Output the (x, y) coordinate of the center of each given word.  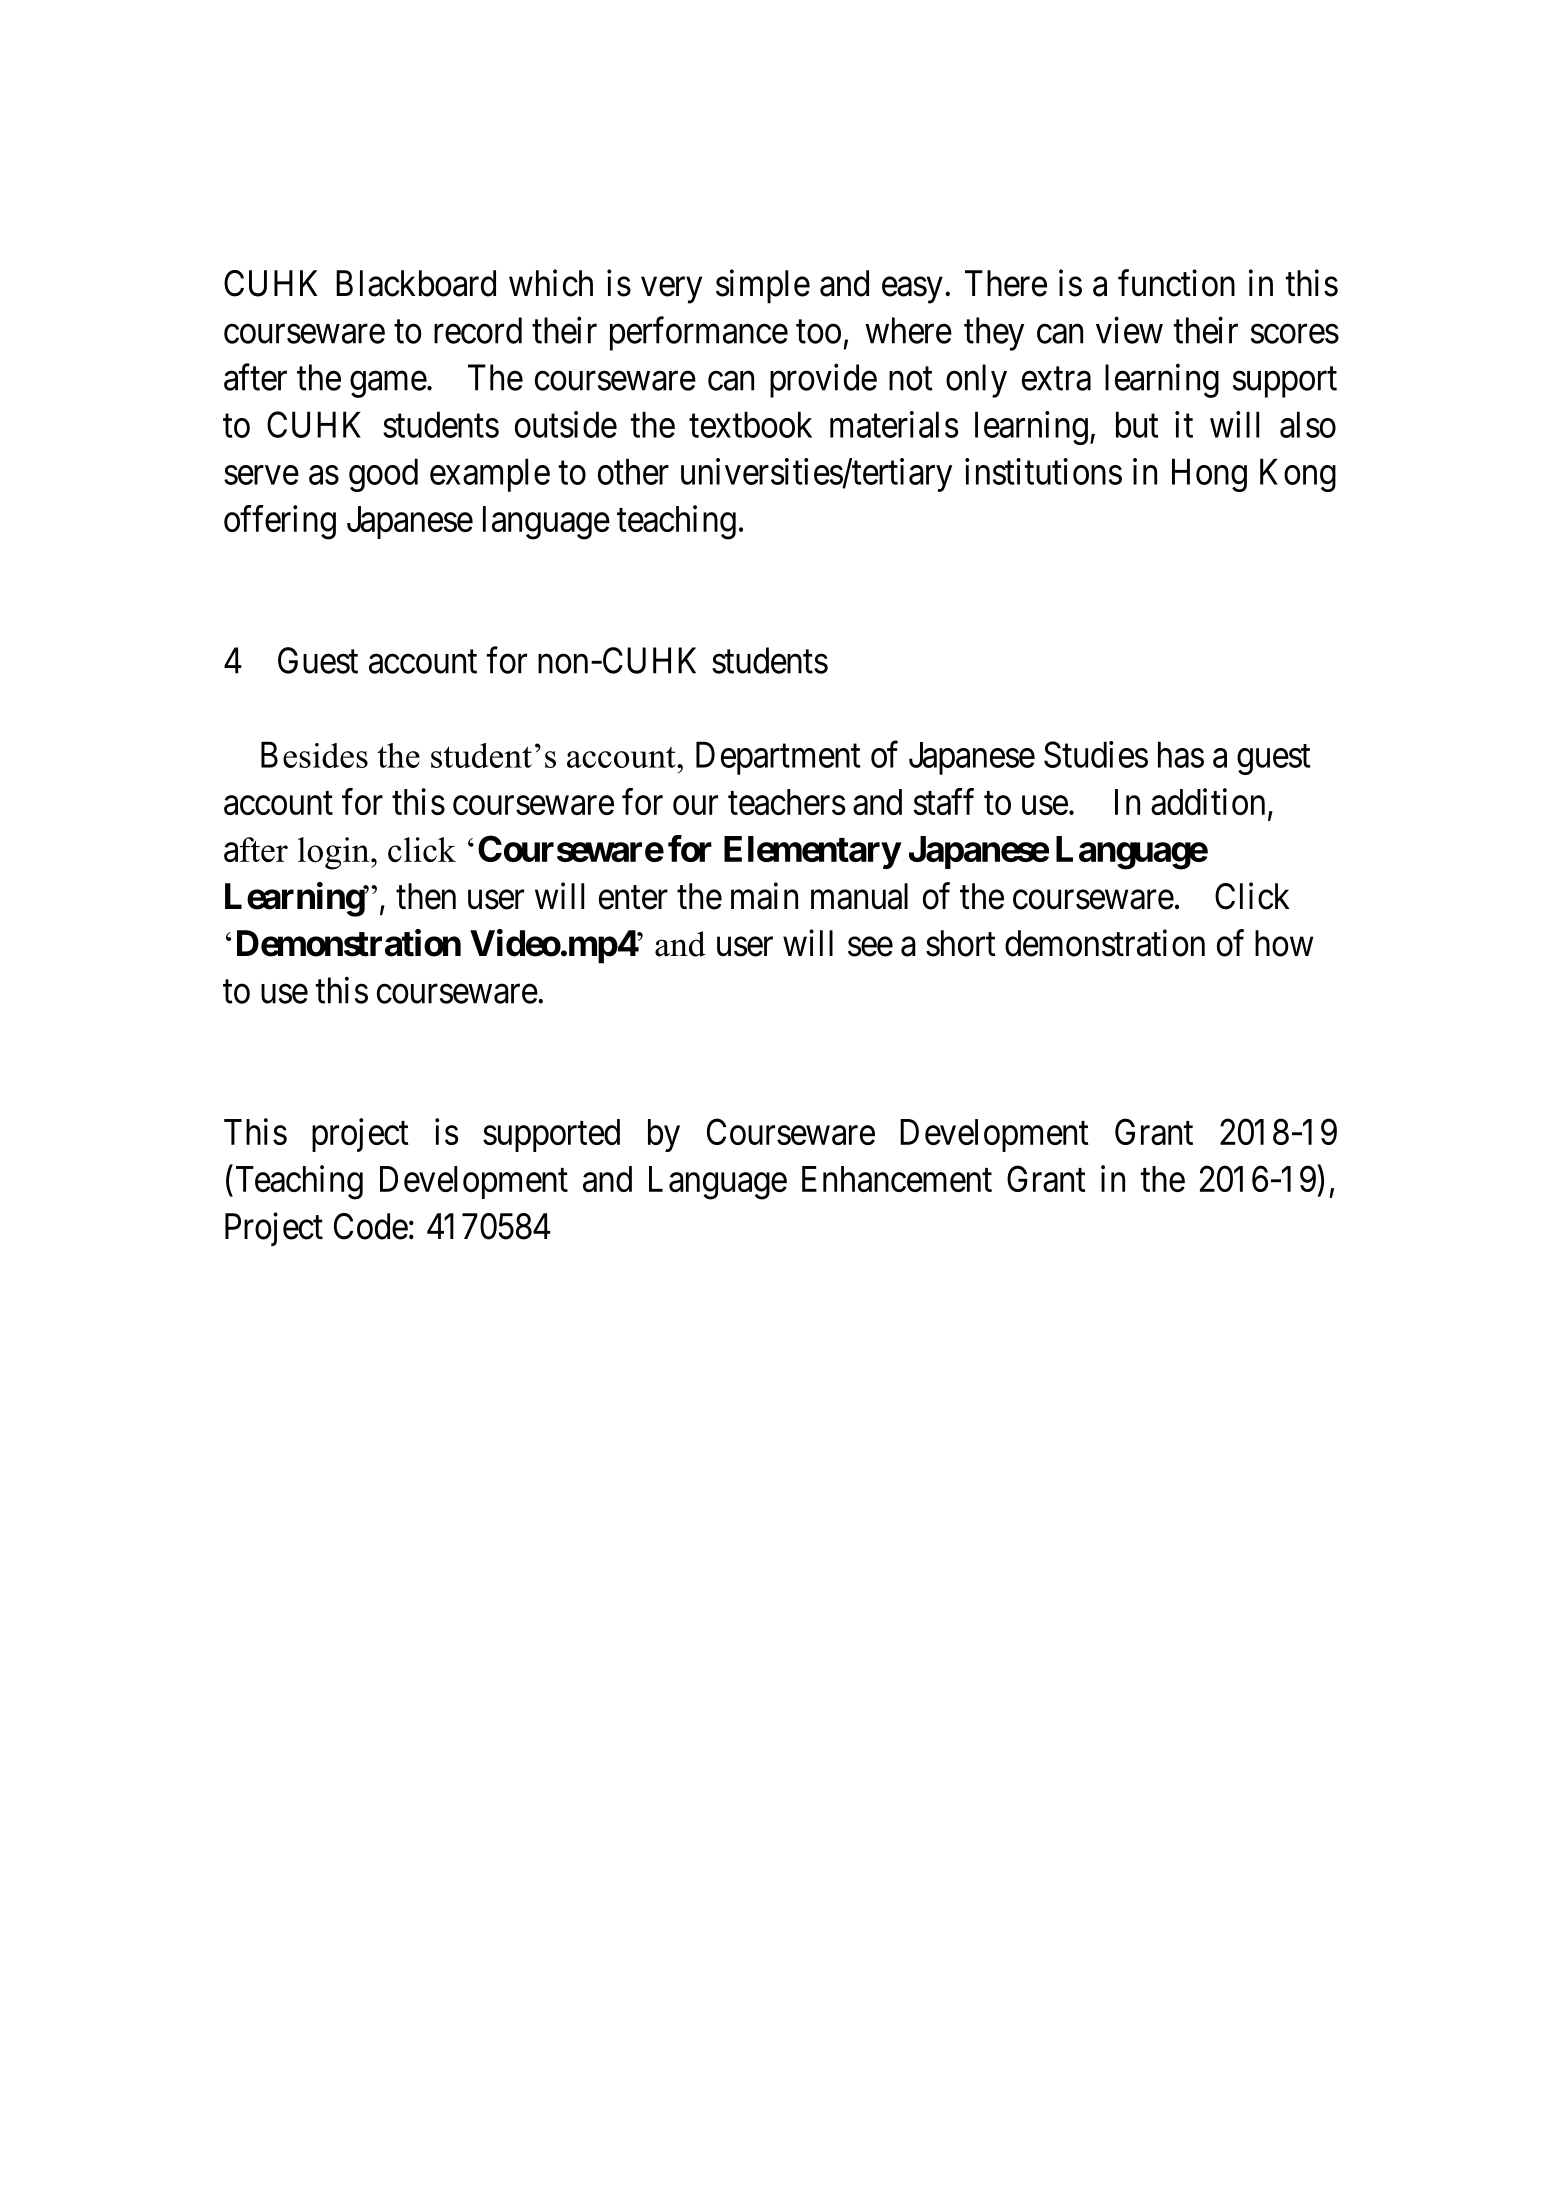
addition (1208, 801)
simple (763, 286)
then (426, 896)
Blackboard (416, 283)
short (961, 943)
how (1284, 943)
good (383, 475)
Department (778, 758)
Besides (314, 754)
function (1176, 283)
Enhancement (897, 1179)
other (633, 471)
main (764, 896)
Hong (1209, 475)
